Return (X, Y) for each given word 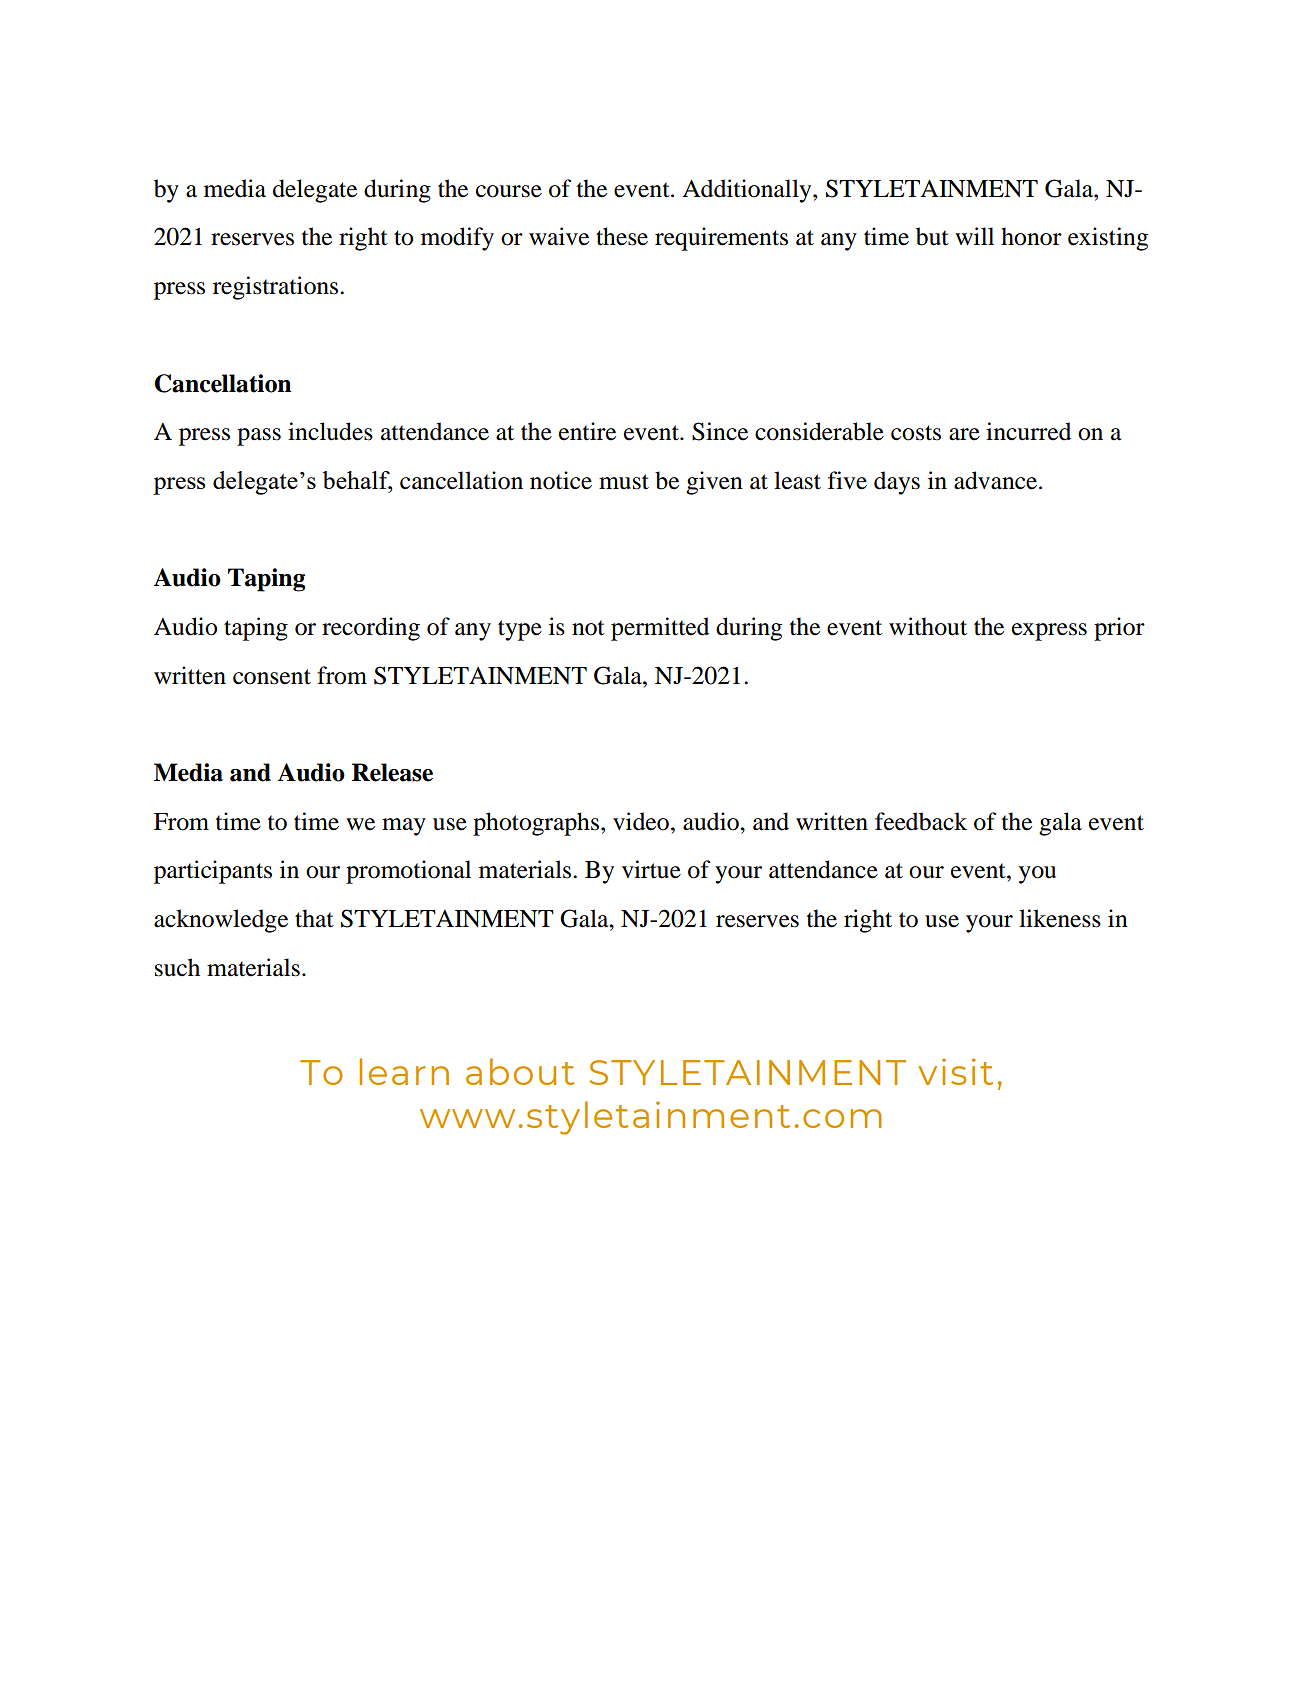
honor (1031, 236)
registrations (277, 288)
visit (955, 1071)
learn (404, 1071)
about (520, 1071)
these (622, 236)
